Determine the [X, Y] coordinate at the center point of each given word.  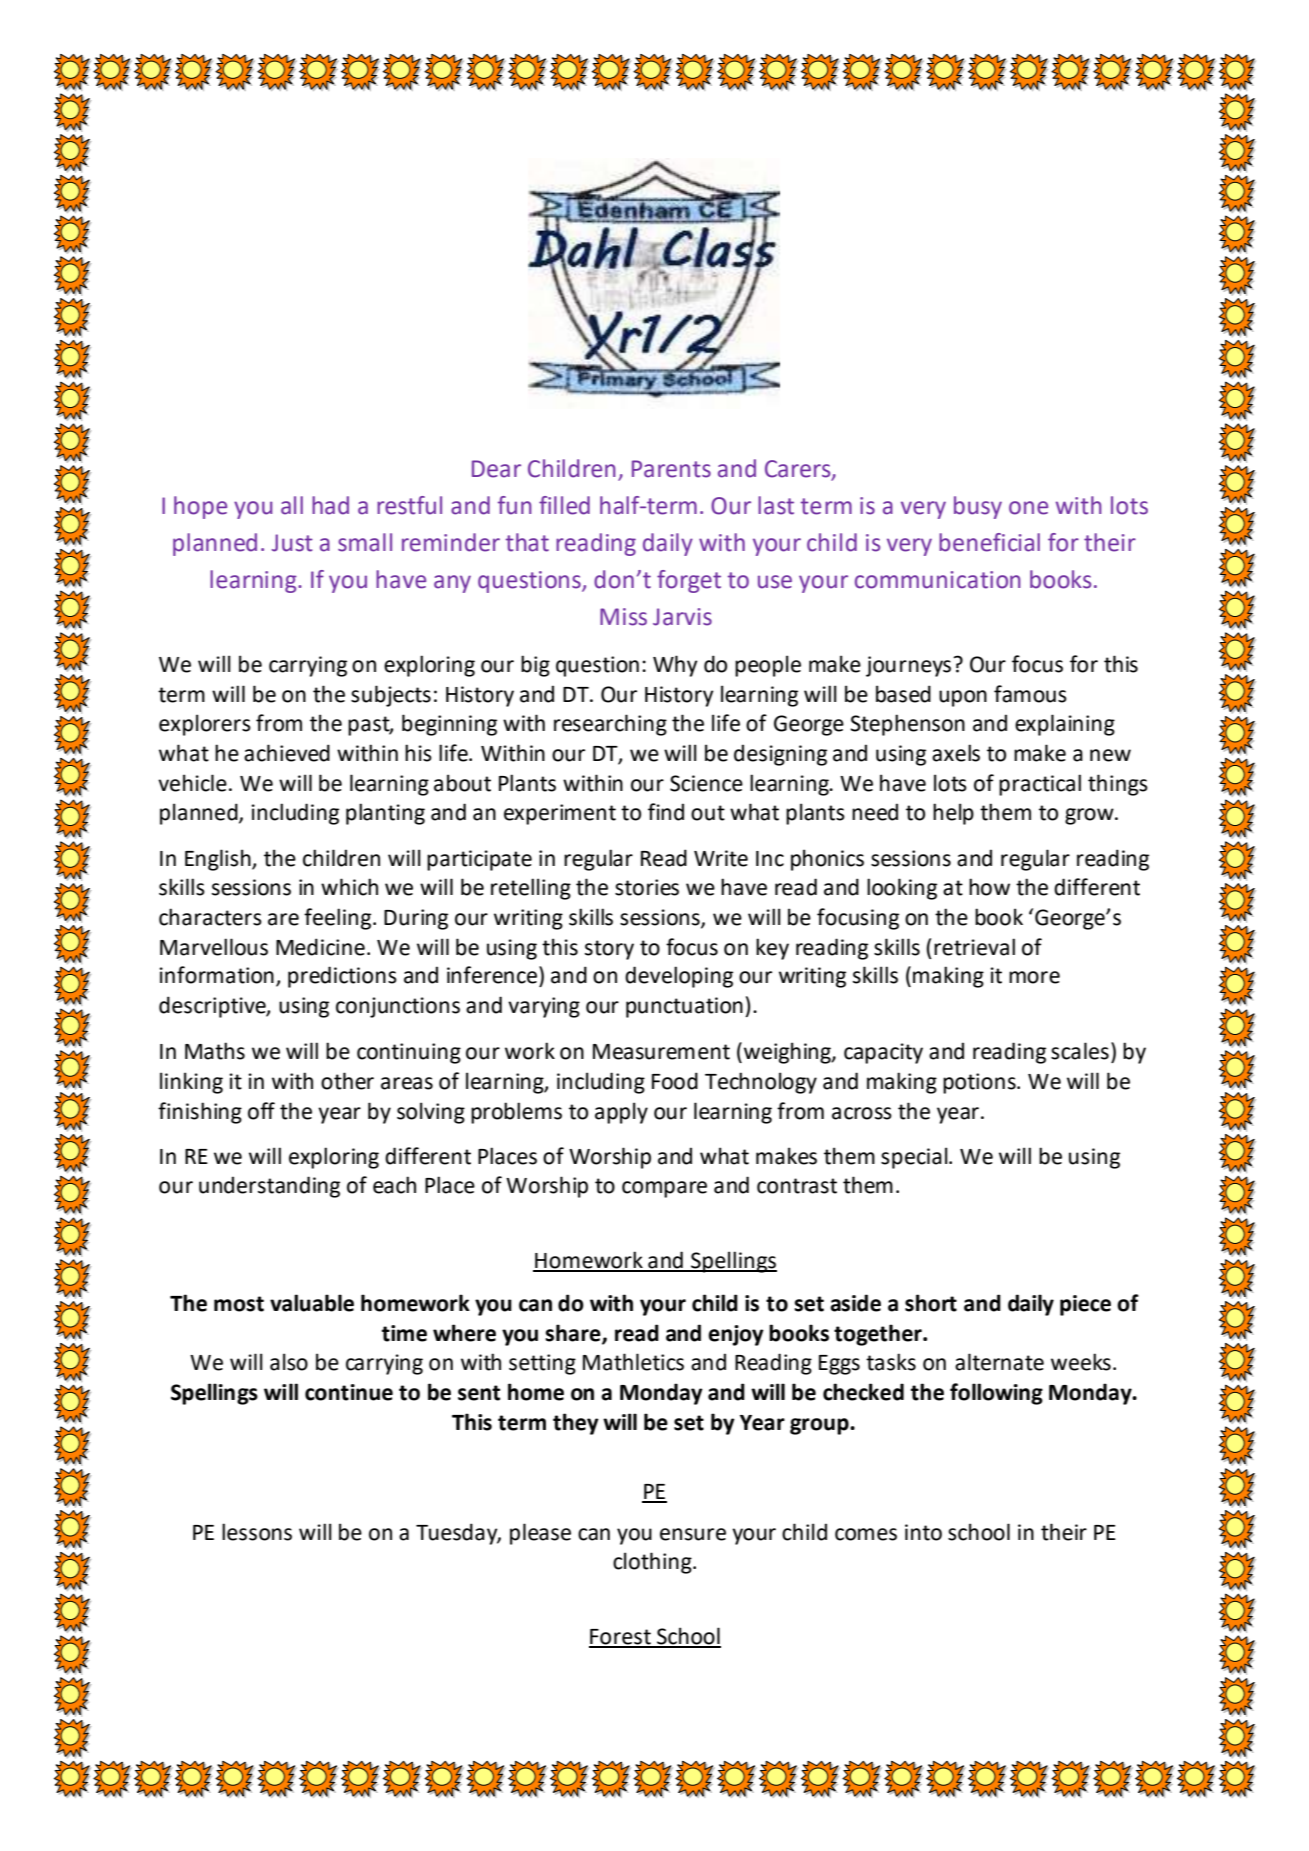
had [330, 505]
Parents [671, 469]
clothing [653, 1563]
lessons [257, 1532]
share [574, 1333]
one [1028, 508]
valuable [312, 1303]
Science [706, 783]
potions [980, 1083]
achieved [287, 753]
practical [1040, 785]
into [923, 1532]
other [347, 1081]
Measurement [661, 1052]
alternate [999, 1362]
